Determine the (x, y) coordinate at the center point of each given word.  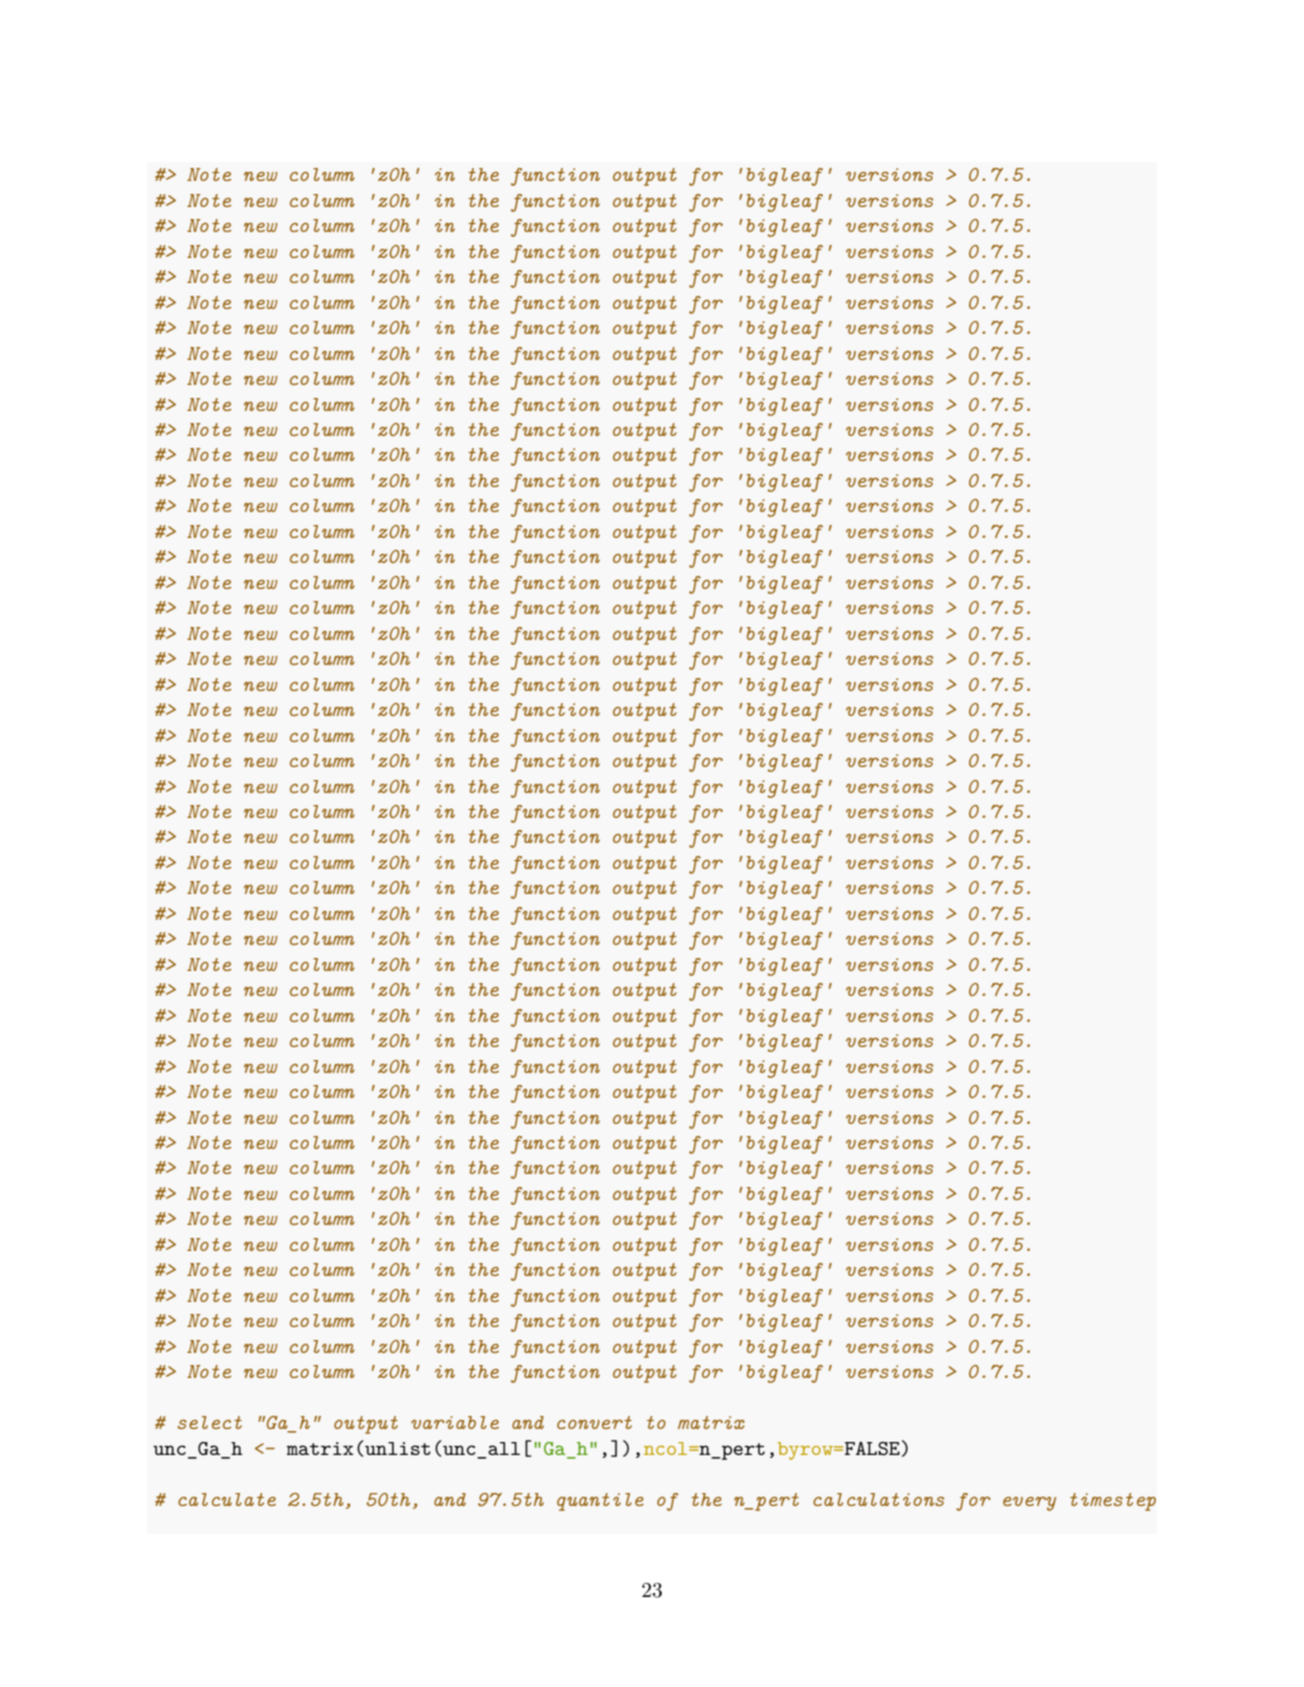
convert (594, 1422)
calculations (878, 1499)
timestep (1113, 1502)
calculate (227, 1499)
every (1029, 1504)
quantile (600, 1502)
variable (455, 1422)
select (210, 1422)
